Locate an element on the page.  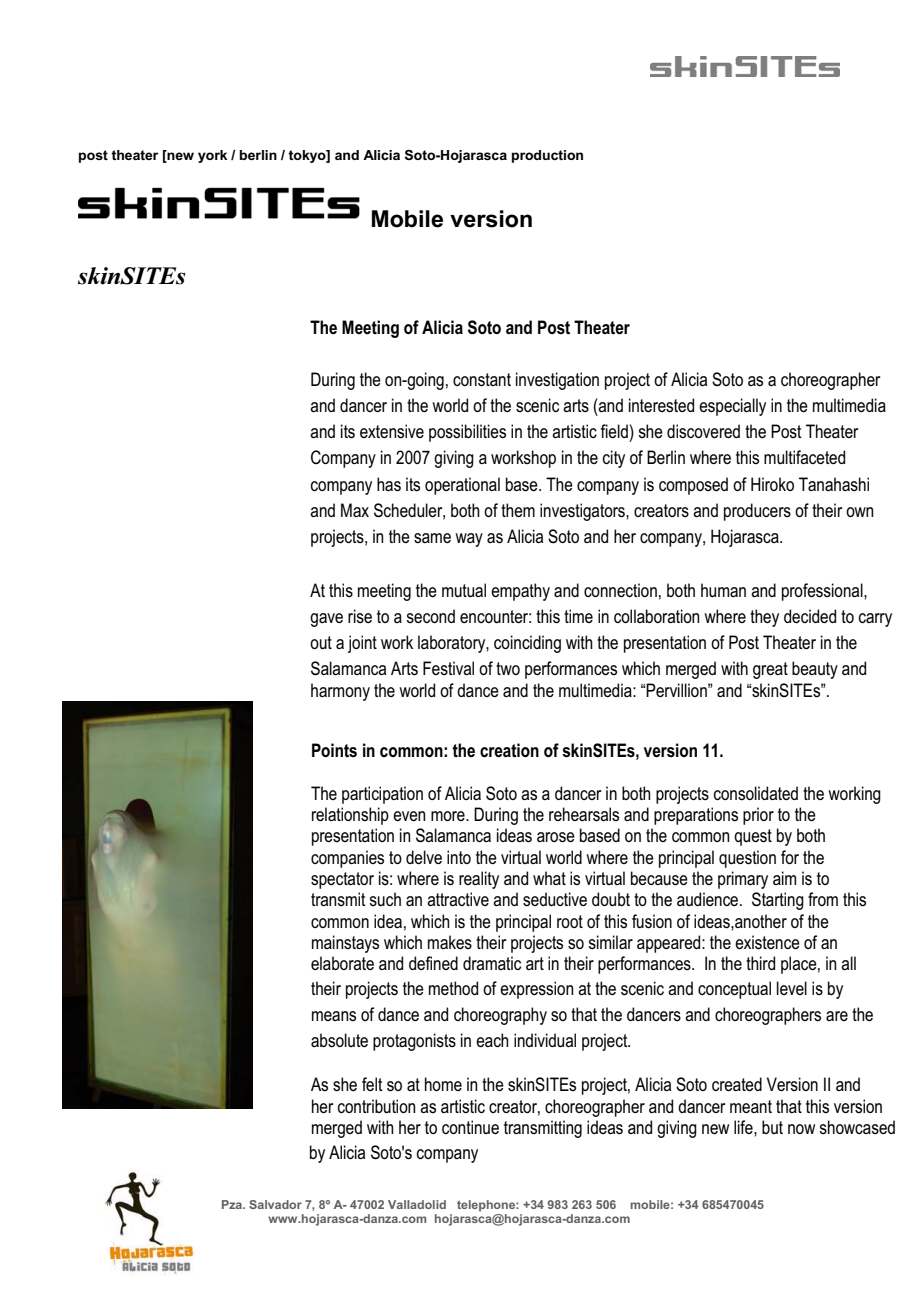
two is located at coordinates (508, 668).
